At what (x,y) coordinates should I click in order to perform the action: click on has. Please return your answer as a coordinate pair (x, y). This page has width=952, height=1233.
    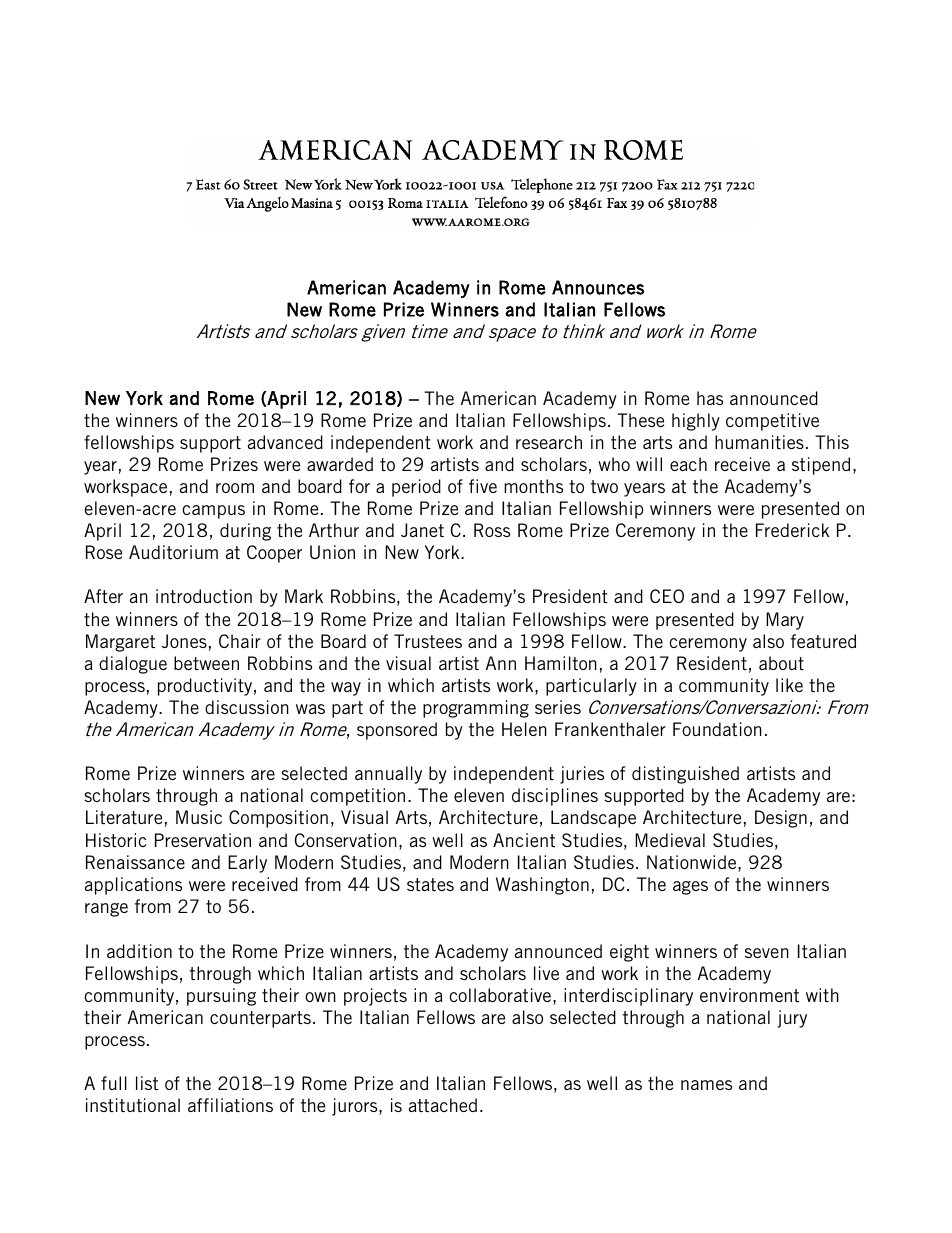
    Looking at the image, I should click on (710, 398).
